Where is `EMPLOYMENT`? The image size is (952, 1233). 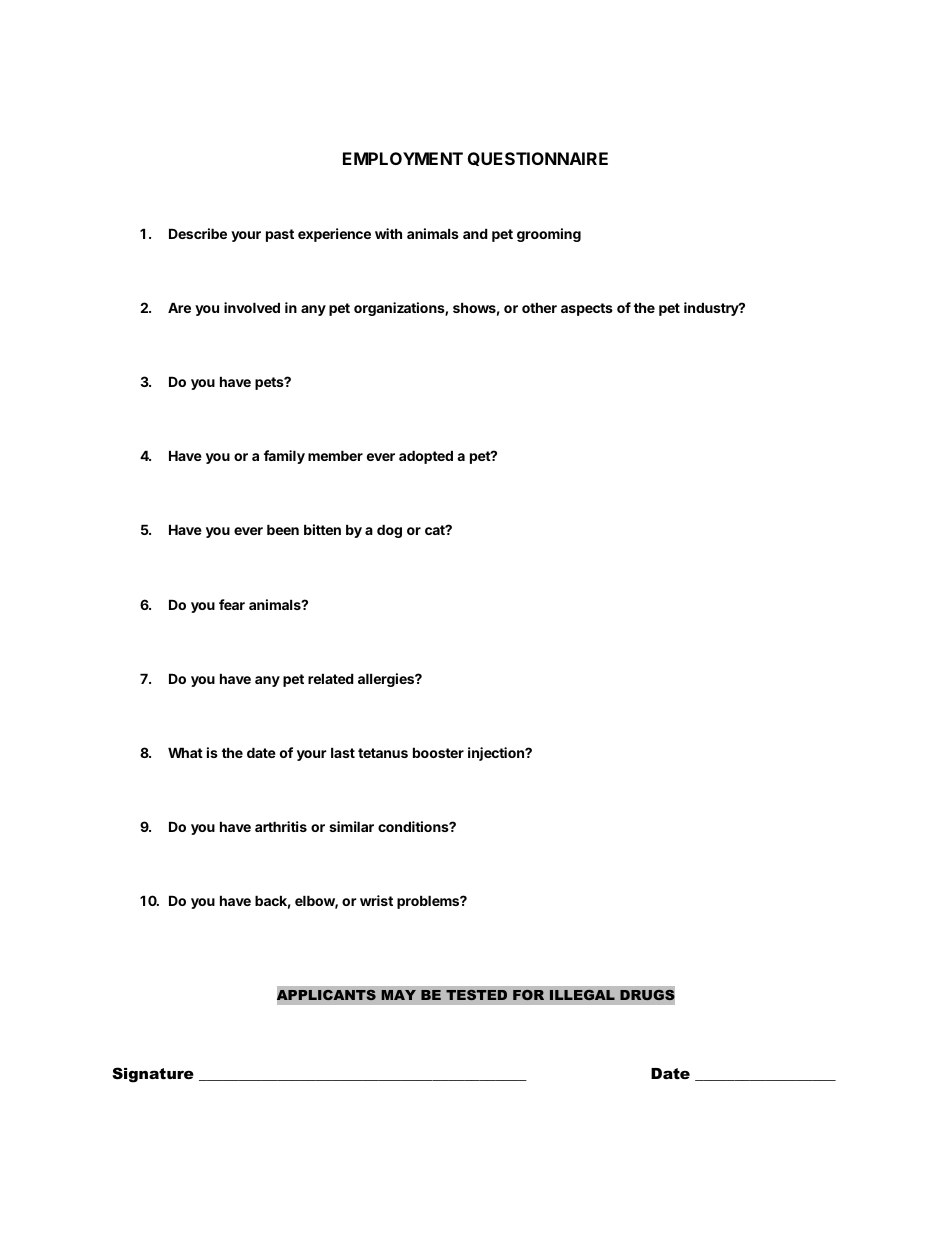
EMPLOYMENT is located at coordinates (403, 158).
